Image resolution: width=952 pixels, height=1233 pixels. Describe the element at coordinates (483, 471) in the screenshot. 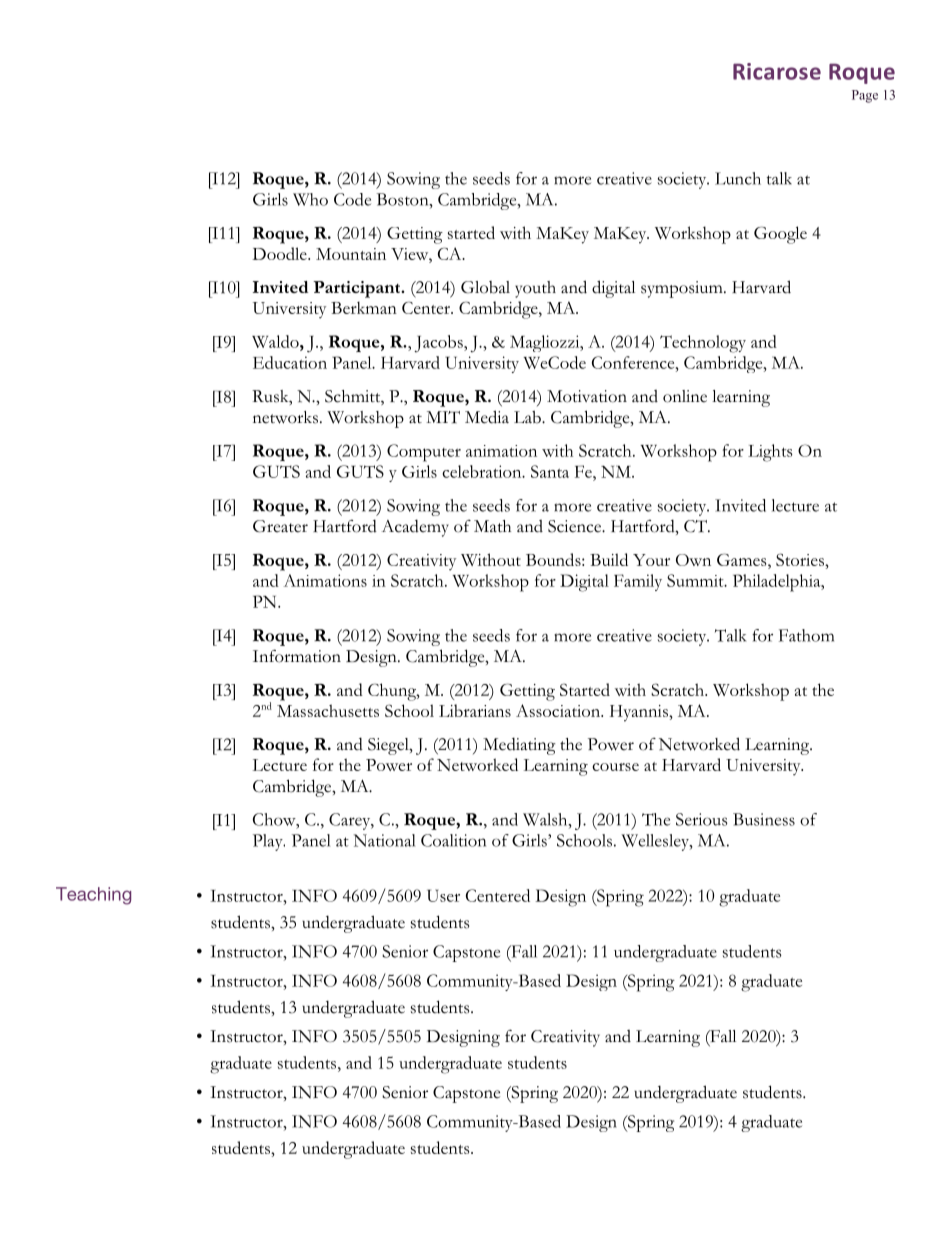

I see `celebration` at that location.
